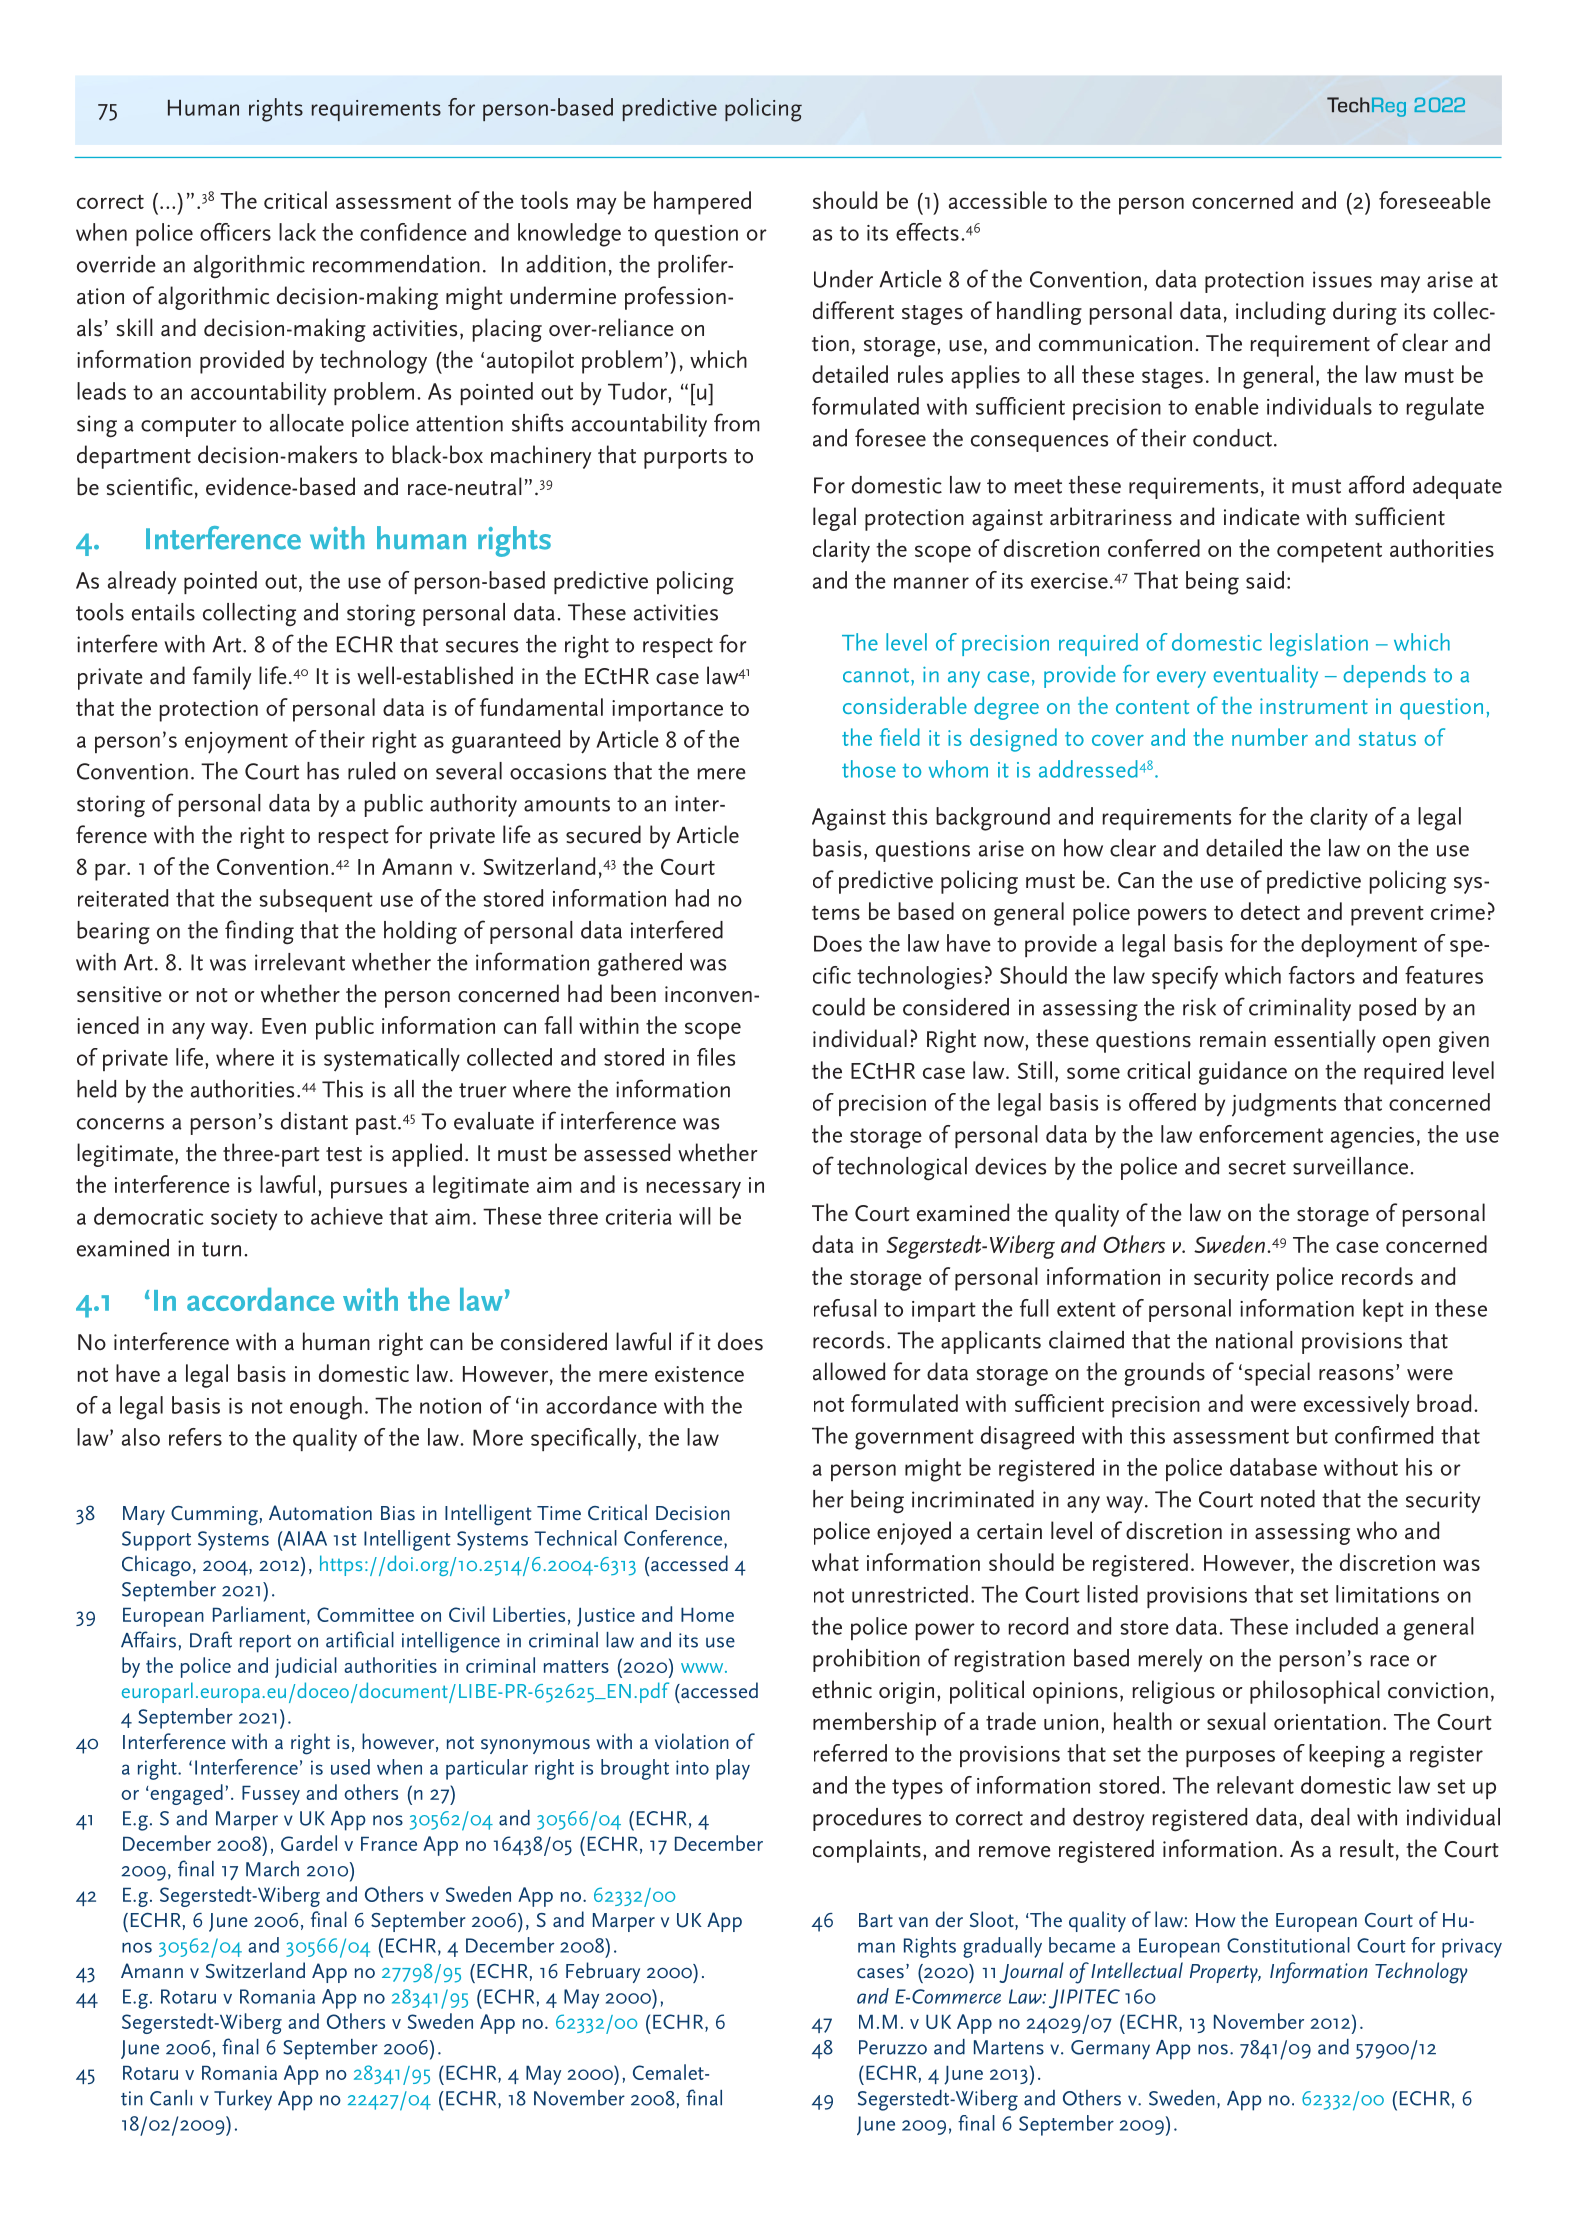 The image size is (1577, 2231). Describe the element at coordinates (853, 310) in the screenshot. I see `different` at that location.
